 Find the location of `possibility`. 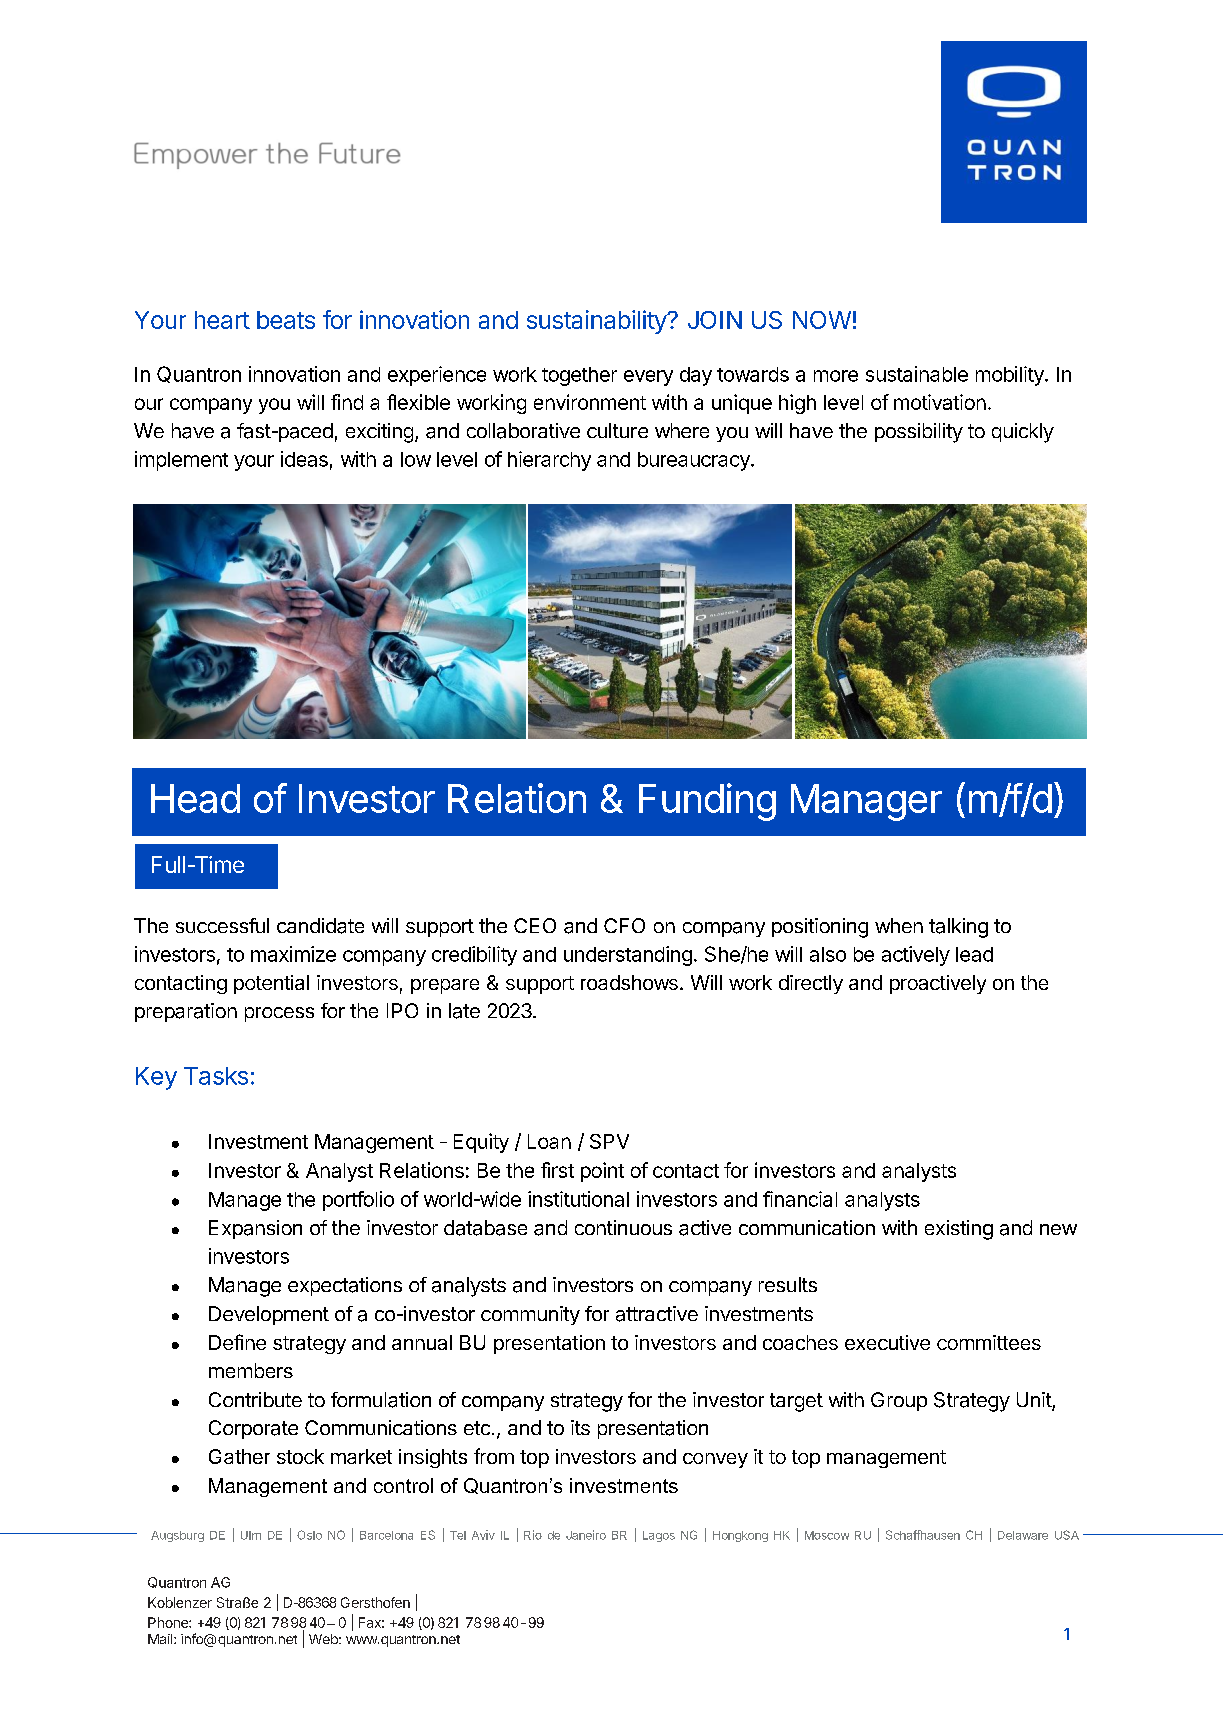

possibility is located at coordinates (919, 433).
